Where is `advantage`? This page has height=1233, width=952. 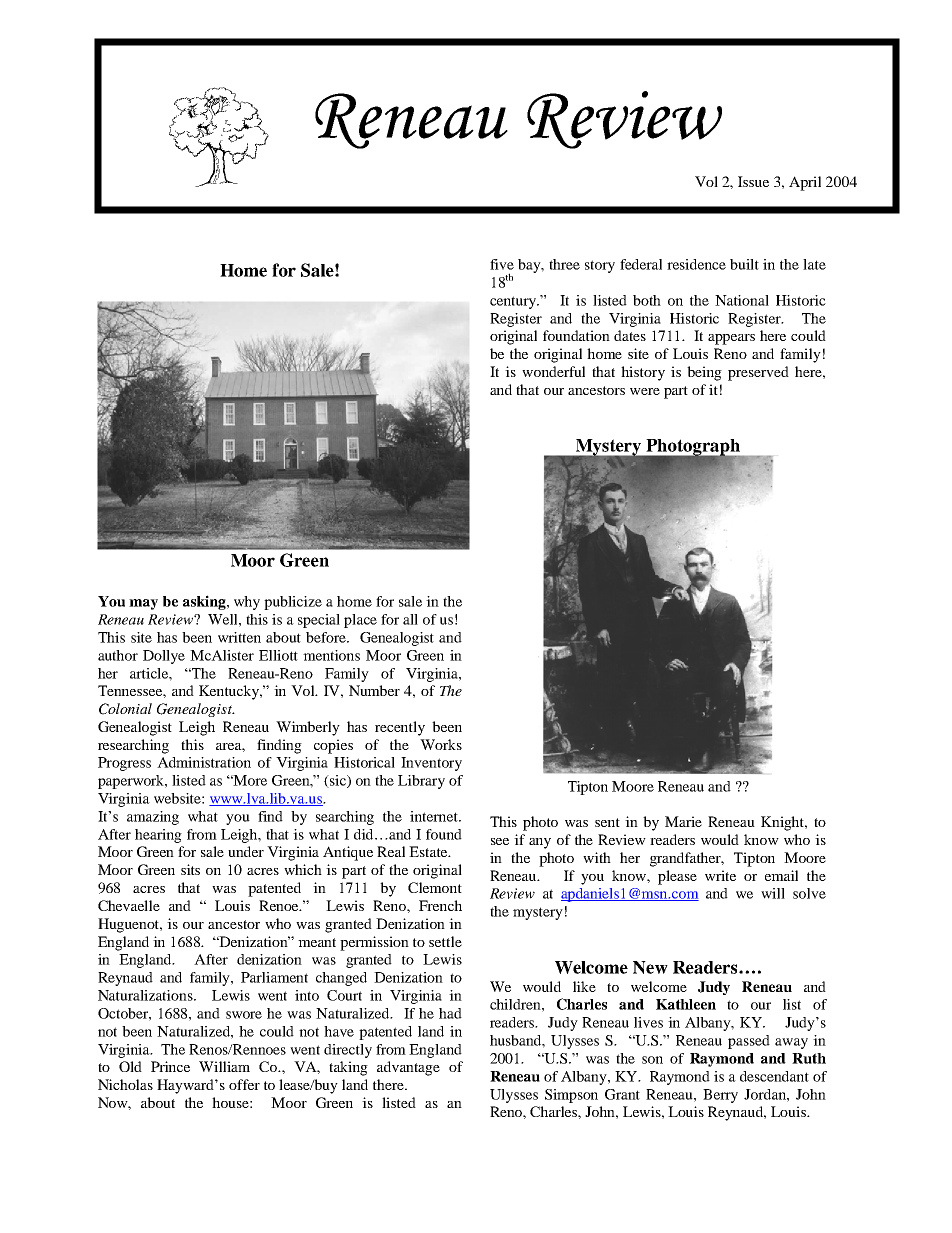 advantage is located at coordinates (408, 1068).
